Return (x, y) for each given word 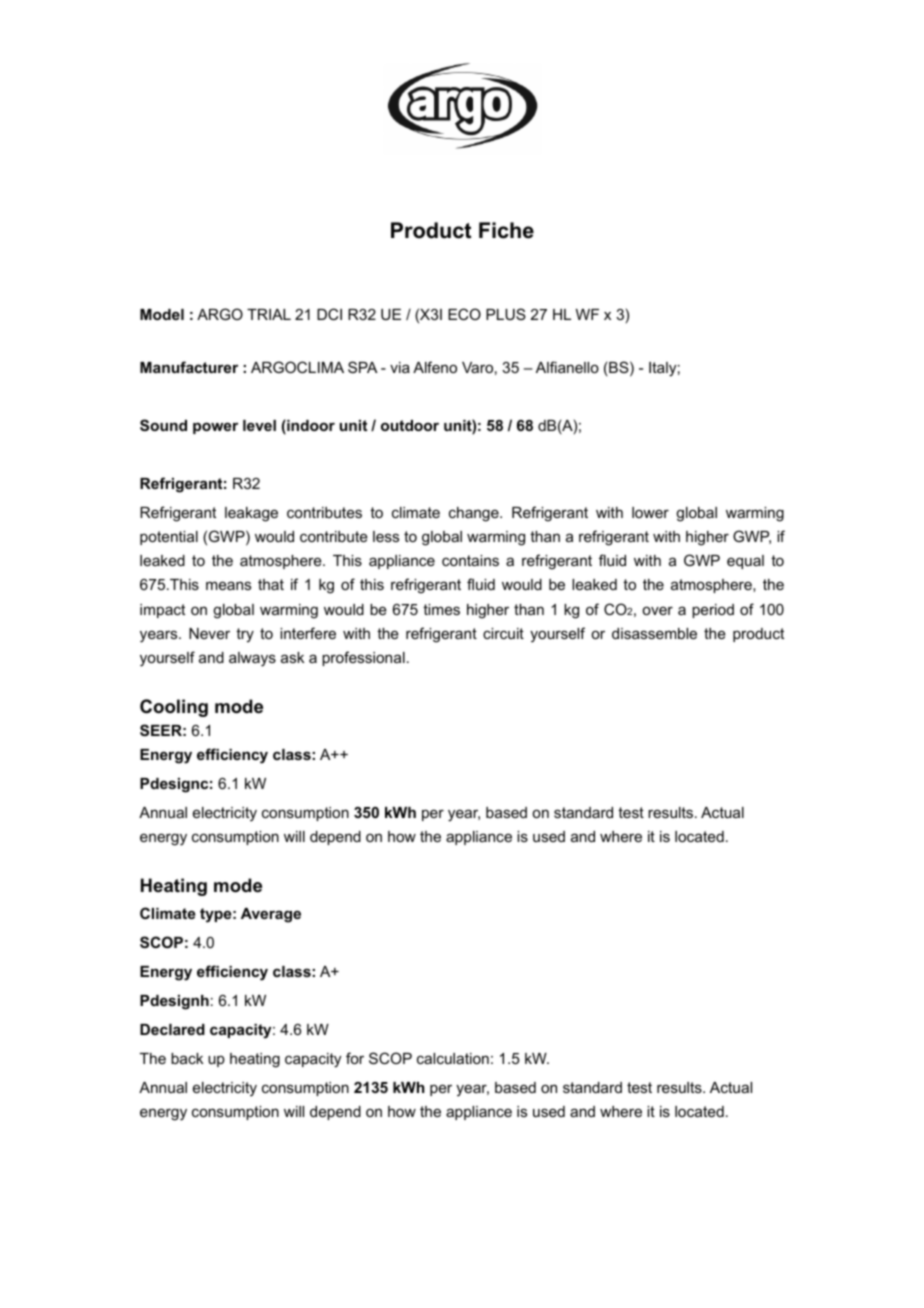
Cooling (174, 708)
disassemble (654, 633)
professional (363, 658)
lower (650, 512)
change (475, 514)
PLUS (506, 314)
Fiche (506, 230)
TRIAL (269, 314)
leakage (251, 514)
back (187, 1058)
